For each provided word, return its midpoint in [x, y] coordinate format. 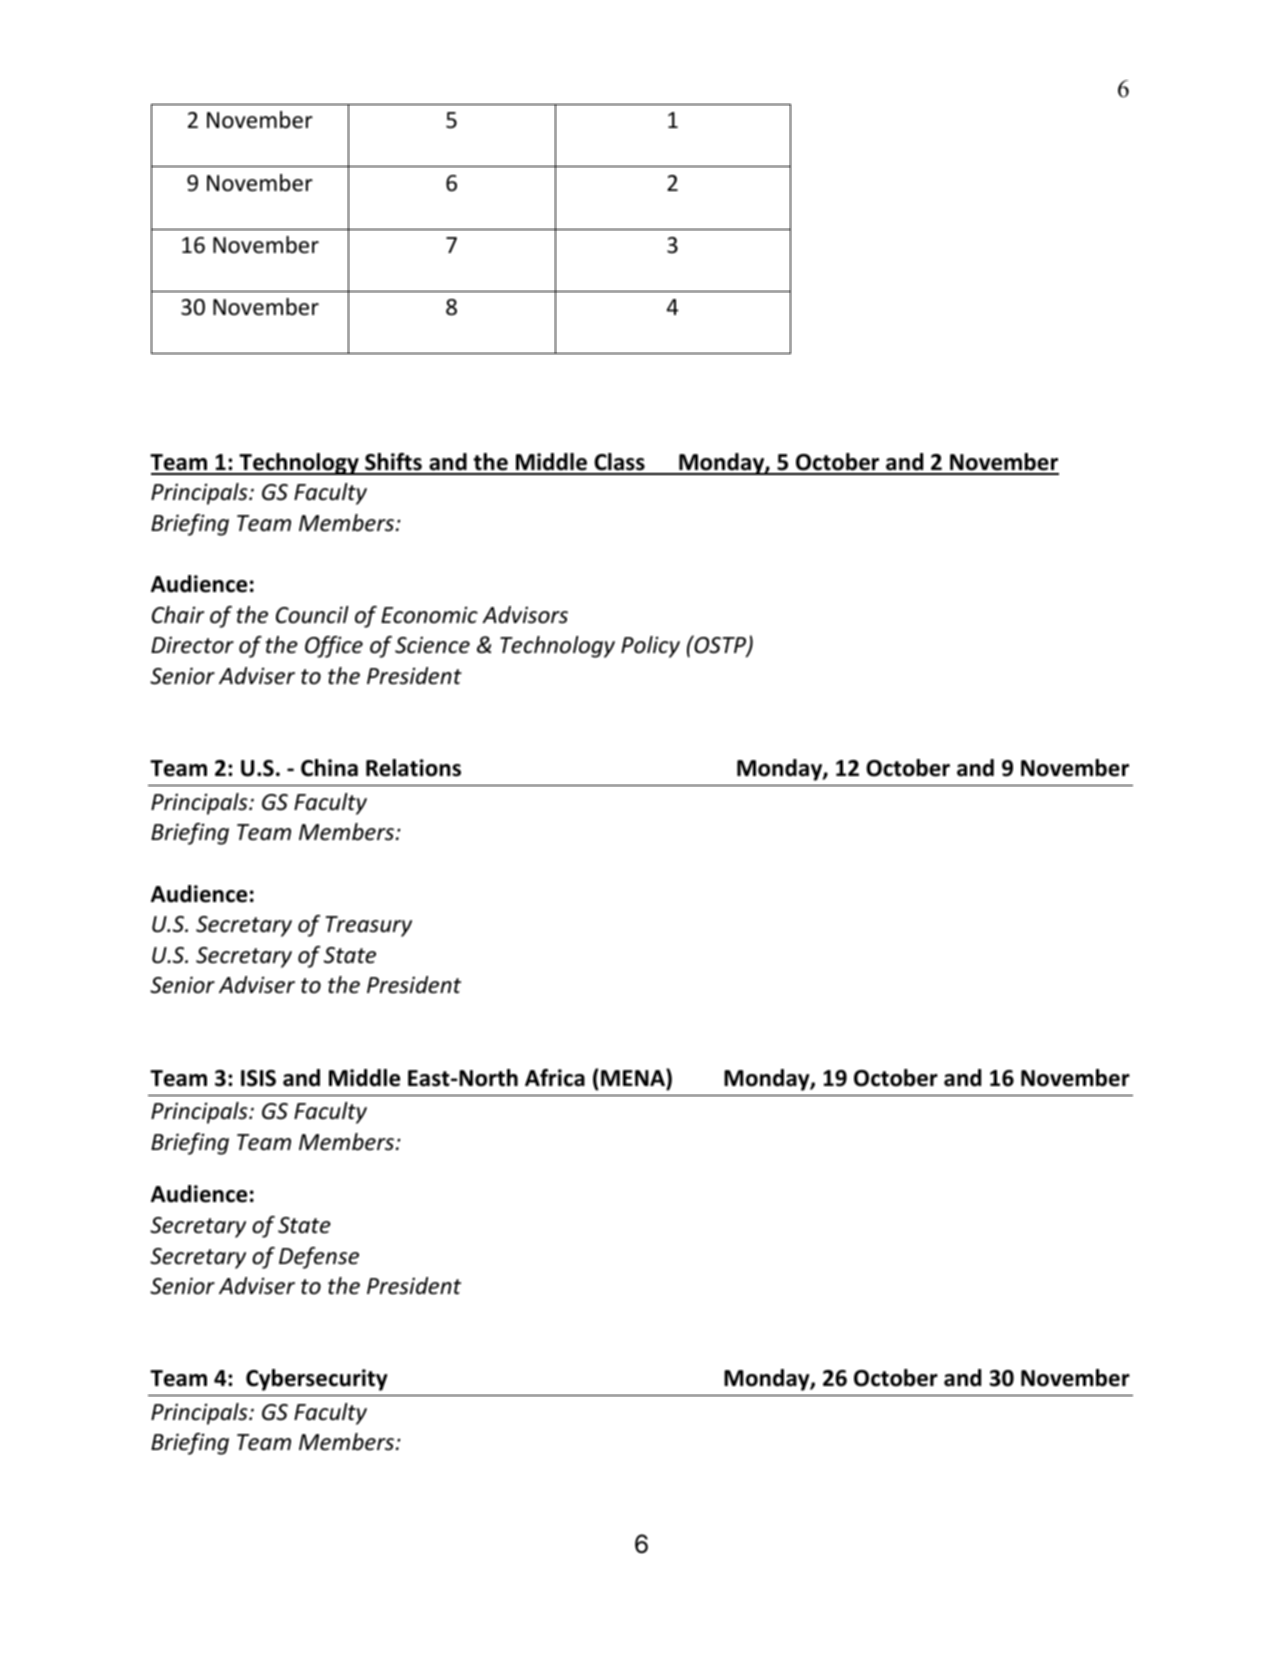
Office [334, 647]
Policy [650, 647]
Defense [319, 1258]
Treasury [368, 926]
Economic [429, 615]
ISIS [258, 1078]
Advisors [525, 615]
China [329, 768]
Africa [555, 1078]
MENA [634, 1077]
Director [192, 645]
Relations [413, 768]
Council [312, 615]
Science [432, 645]
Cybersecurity [317, 1380]
